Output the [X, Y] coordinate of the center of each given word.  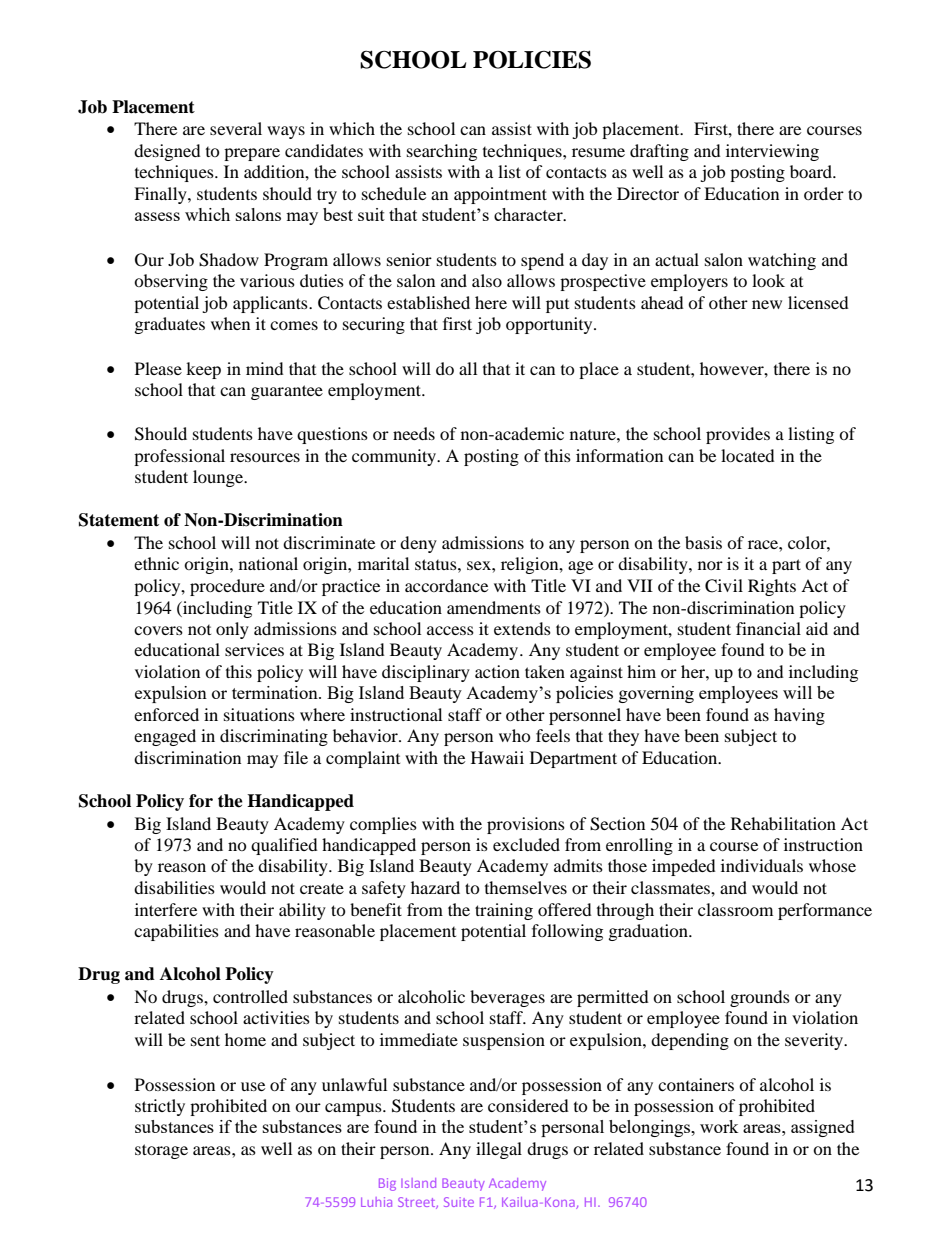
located [748, 455]
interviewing [772, 152]
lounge [219, 478]
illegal [499, 1150]
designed [167, 152]
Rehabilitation [783, 823]
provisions [526, 825]
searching [442, 152]
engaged [165, 737]
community [395, 457]
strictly [160, 1107]
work [719, 1126]
